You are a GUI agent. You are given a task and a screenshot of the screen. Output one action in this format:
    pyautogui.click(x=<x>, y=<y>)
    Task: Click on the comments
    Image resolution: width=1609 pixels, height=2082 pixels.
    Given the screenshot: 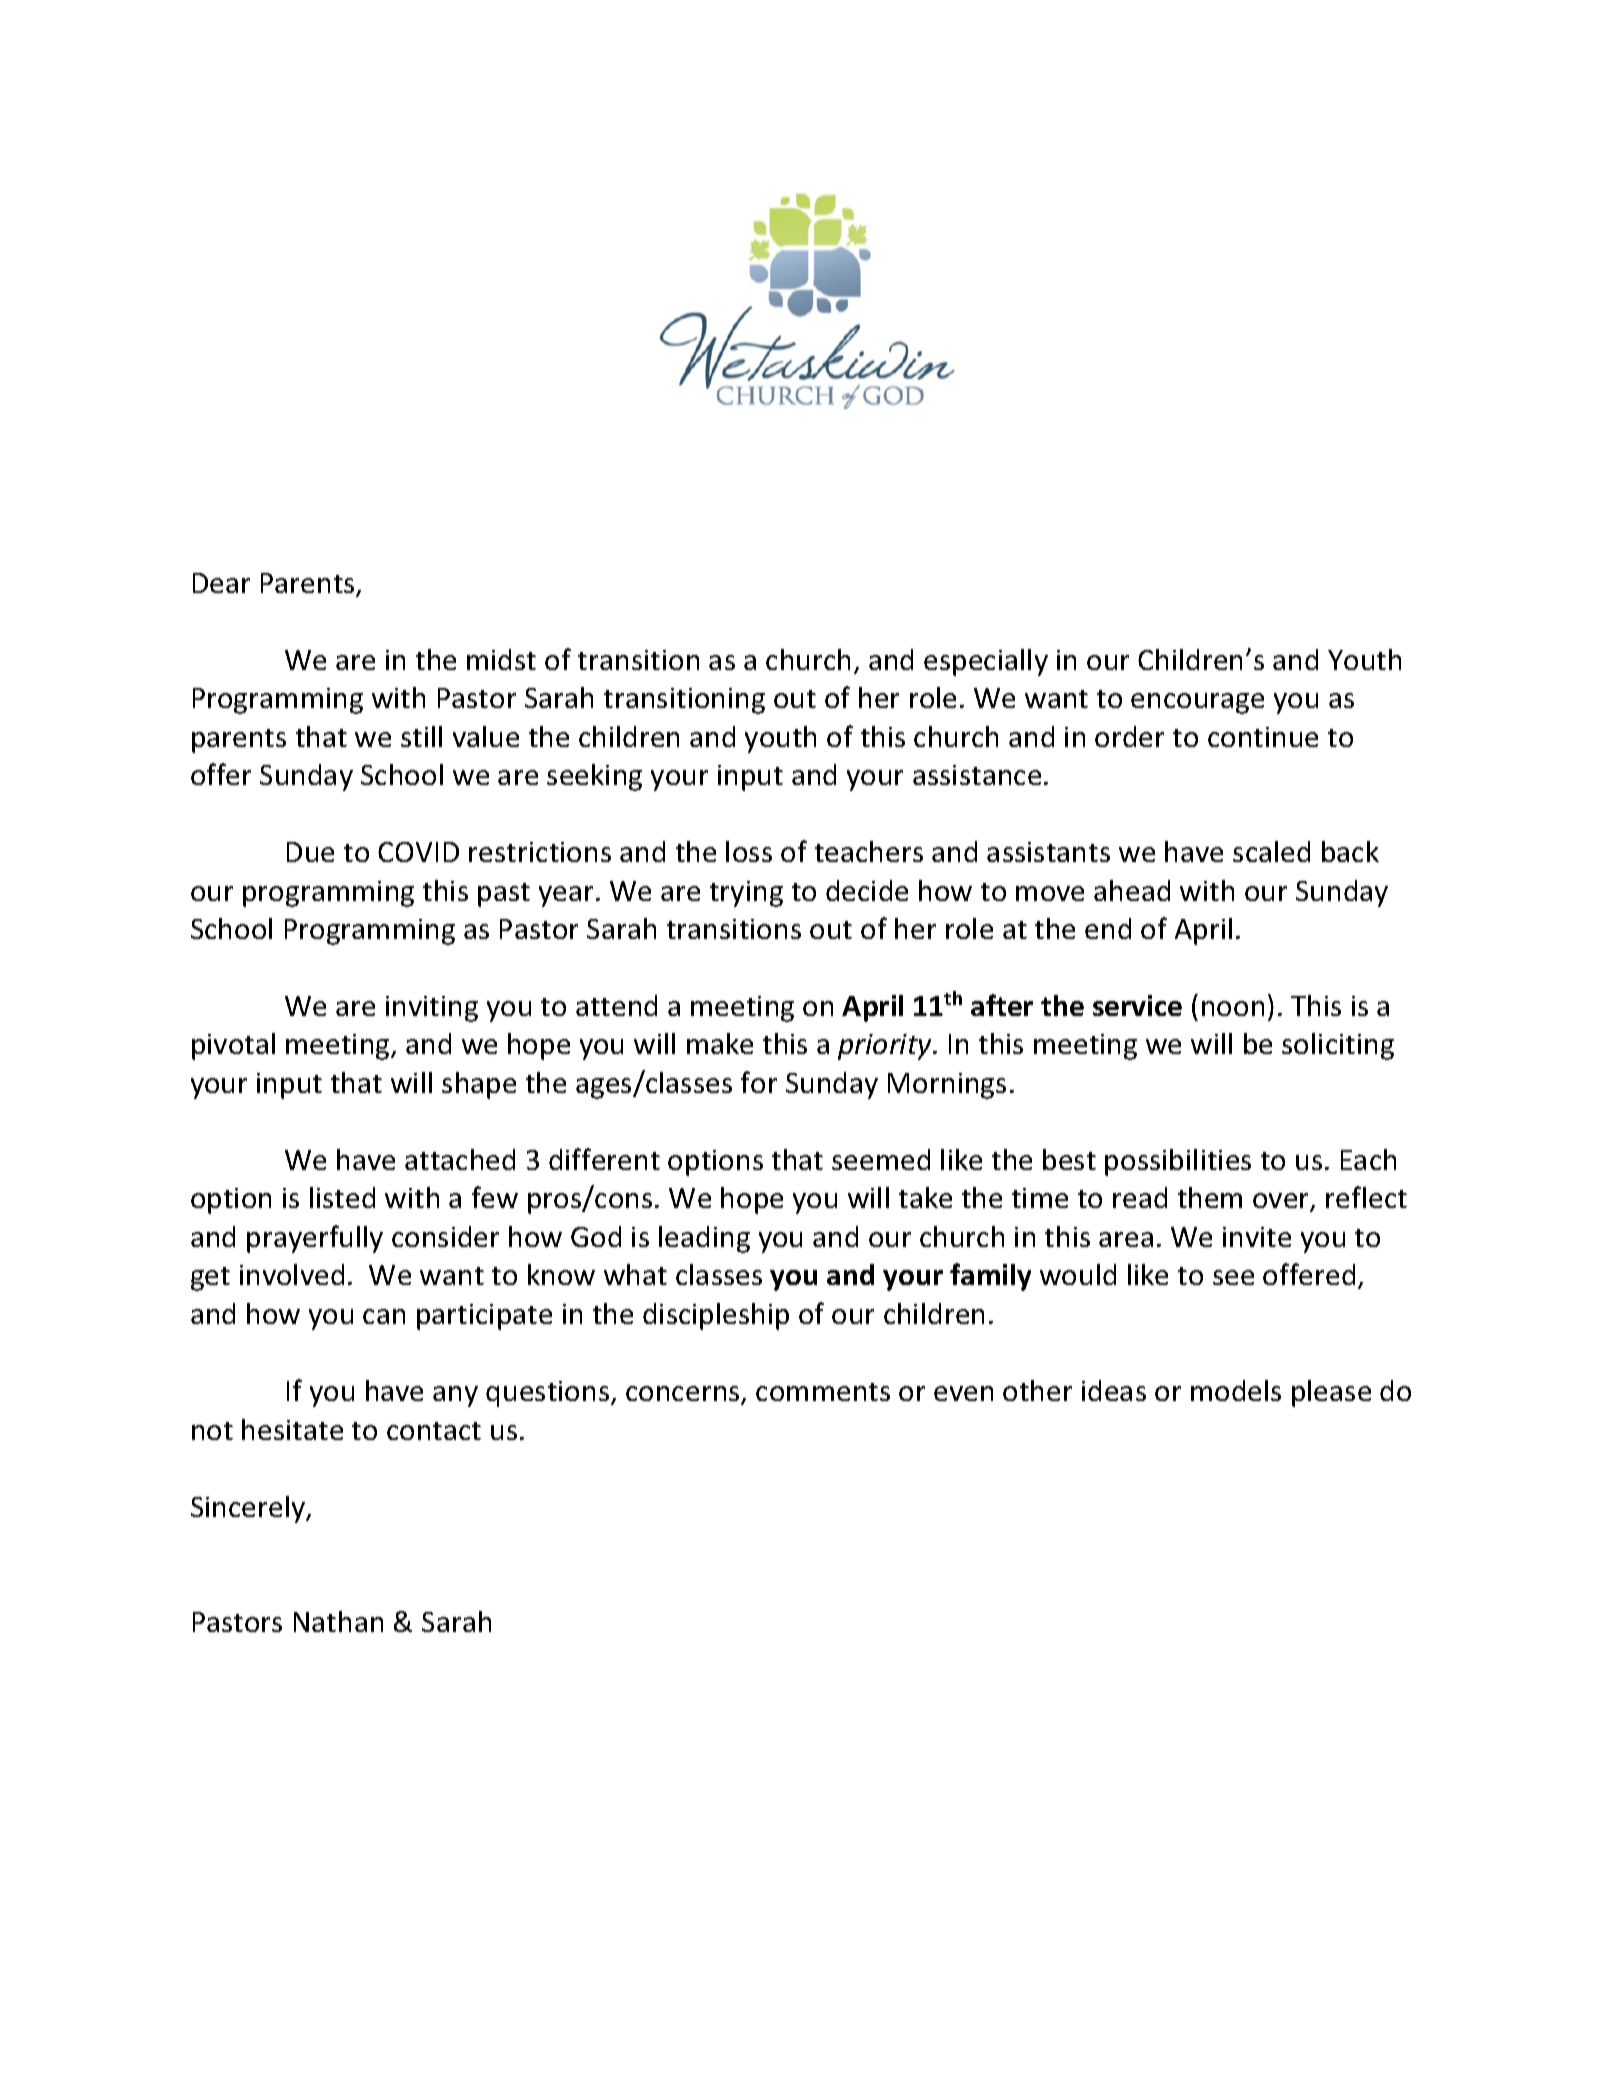 What is the action you would take?
    pyautogui.click(x=823, y=1392)
